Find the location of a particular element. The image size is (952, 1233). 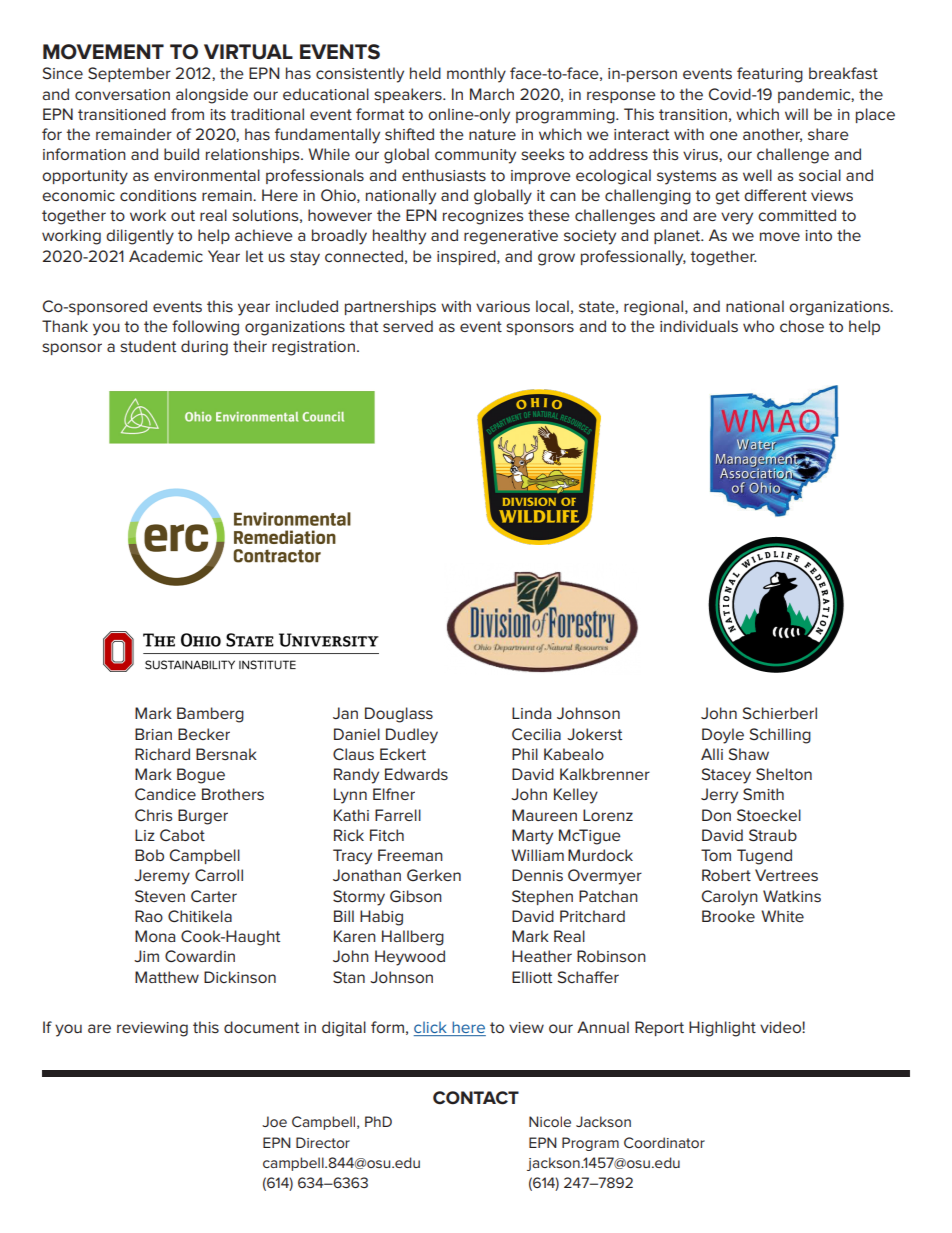

student is located at coordinates (148, 346).
